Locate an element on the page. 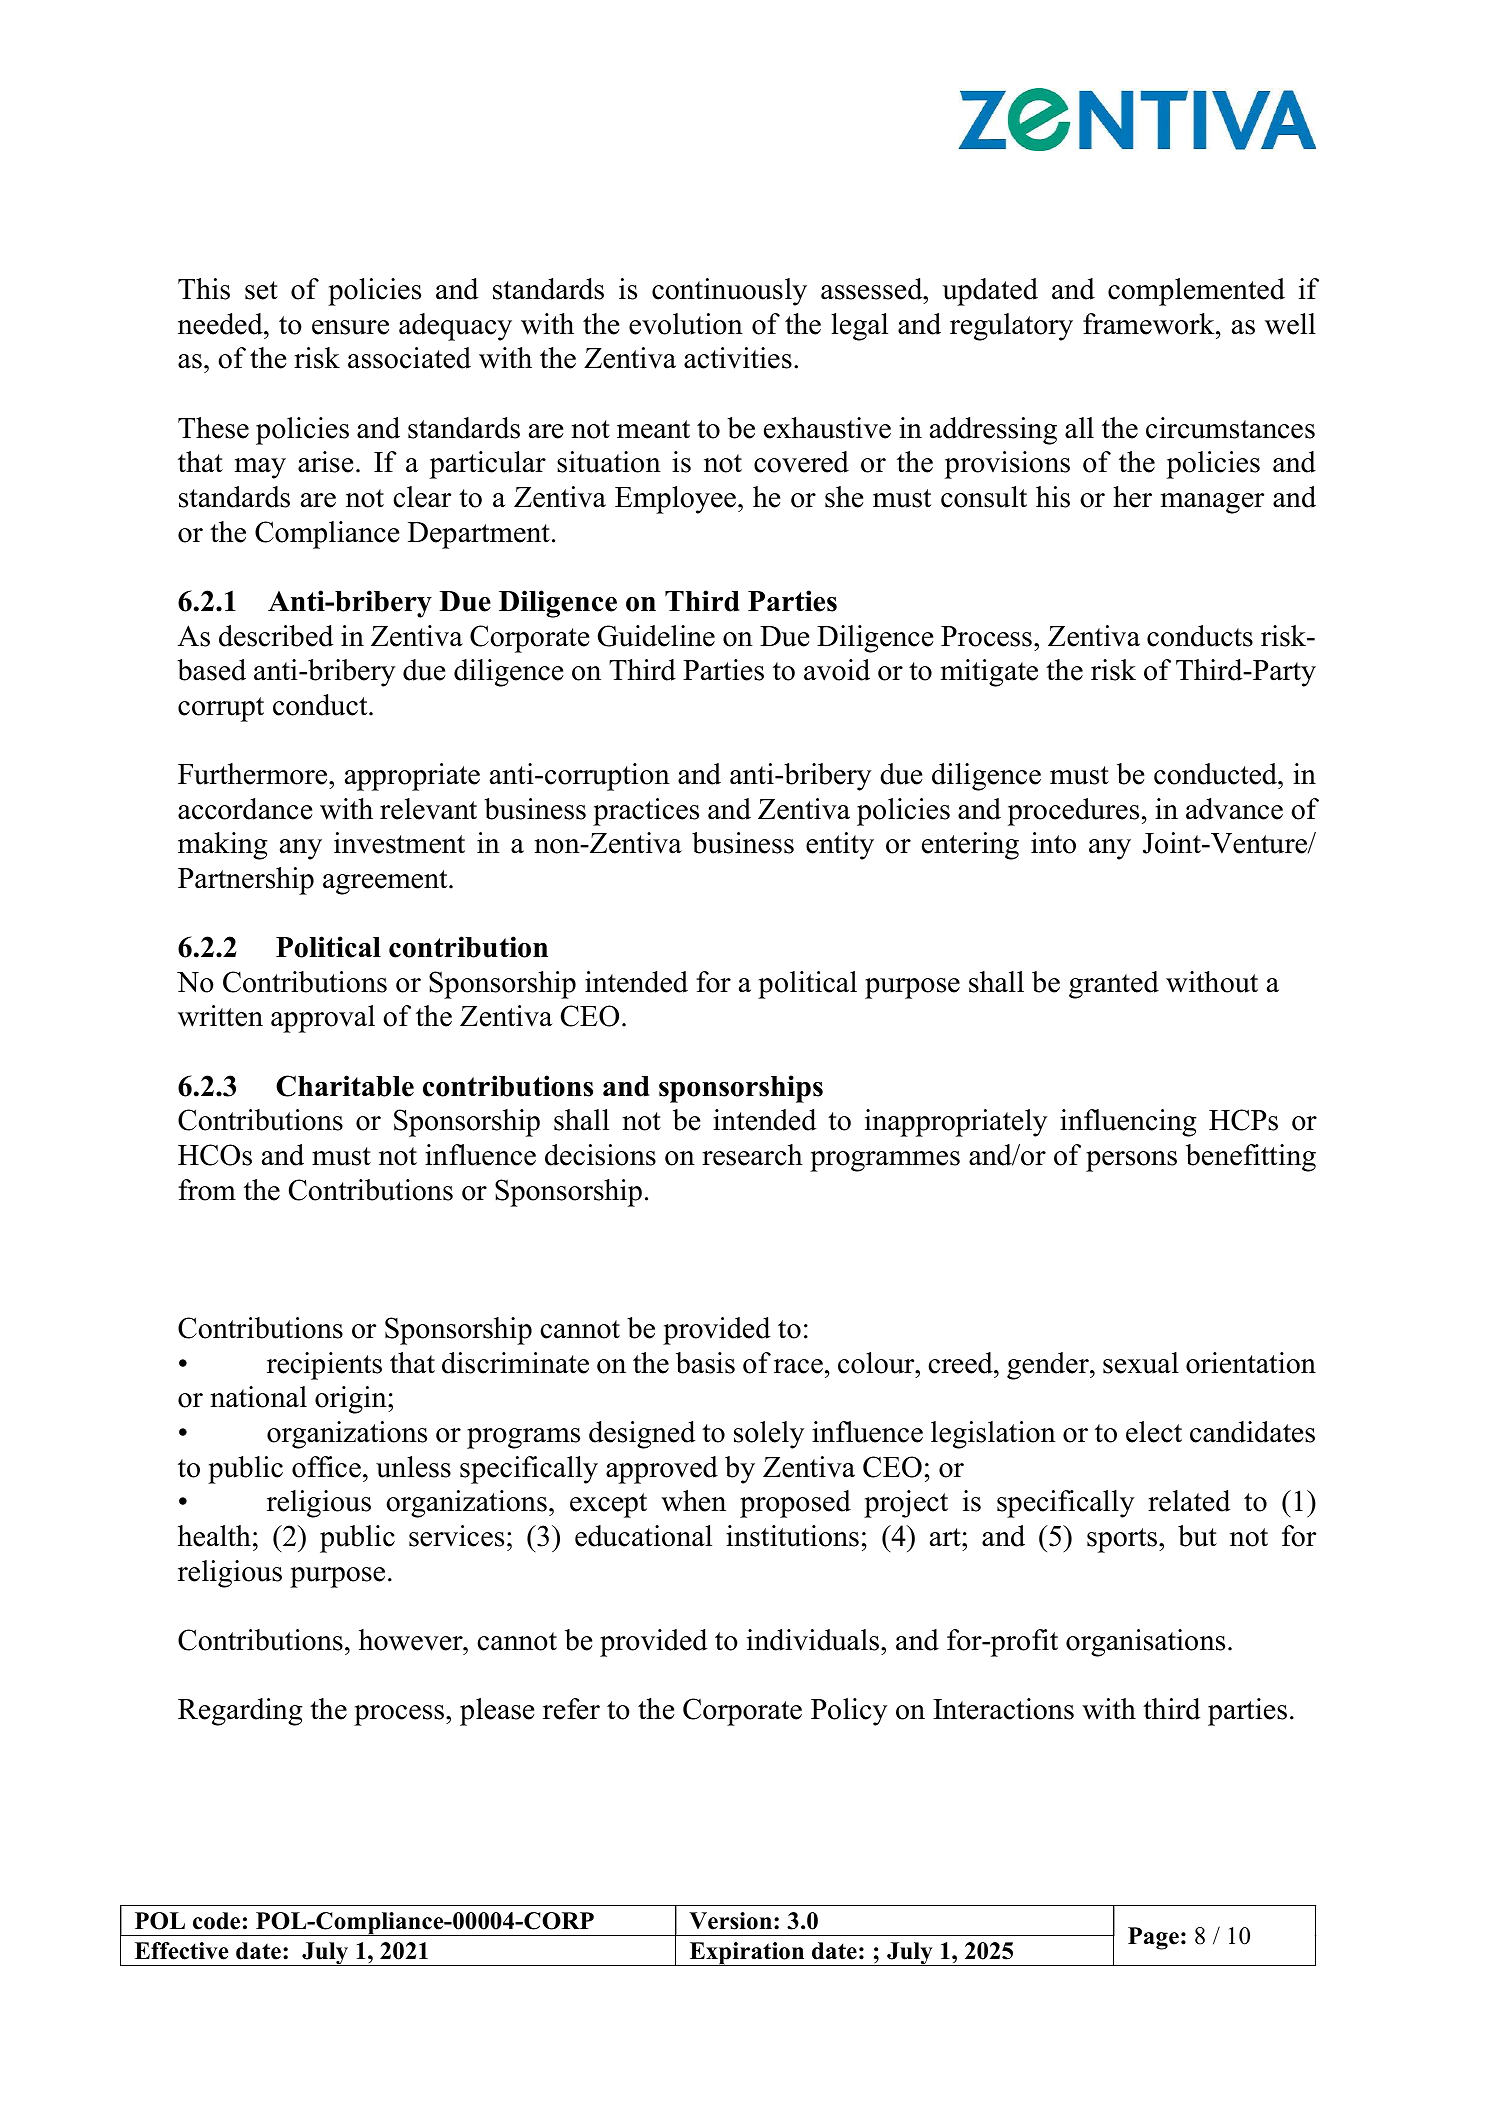 The width and height of the document is (1494, 2113). activities is located at coordinates (738, 358).
